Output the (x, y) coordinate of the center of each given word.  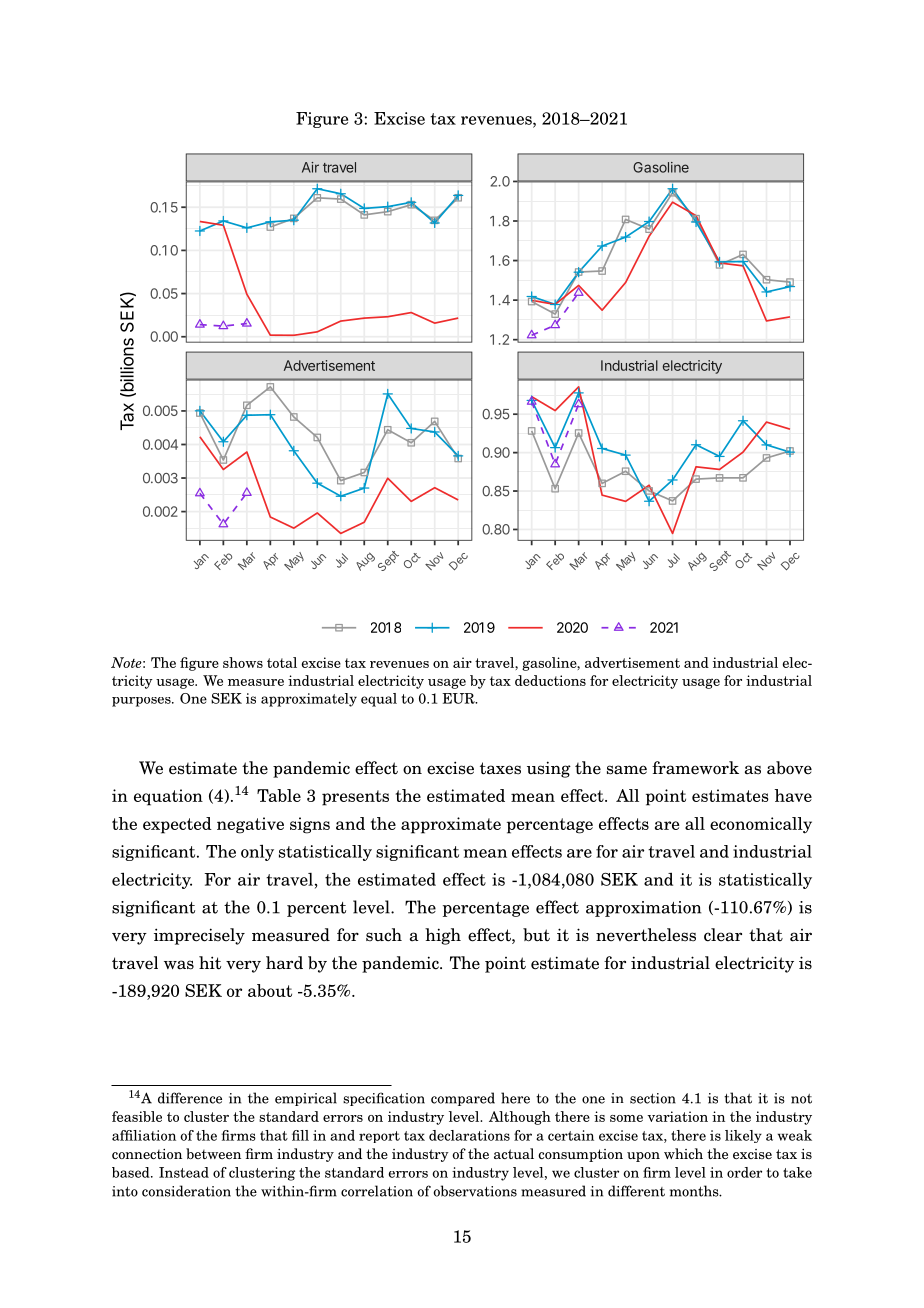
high (443, 936)
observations (475, 1191)
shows (243, 662)
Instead (184, 1172)
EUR (459, 698)
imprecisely (199, 936)
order (744, 1172)
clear (723, 935)
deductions (550, 680)
